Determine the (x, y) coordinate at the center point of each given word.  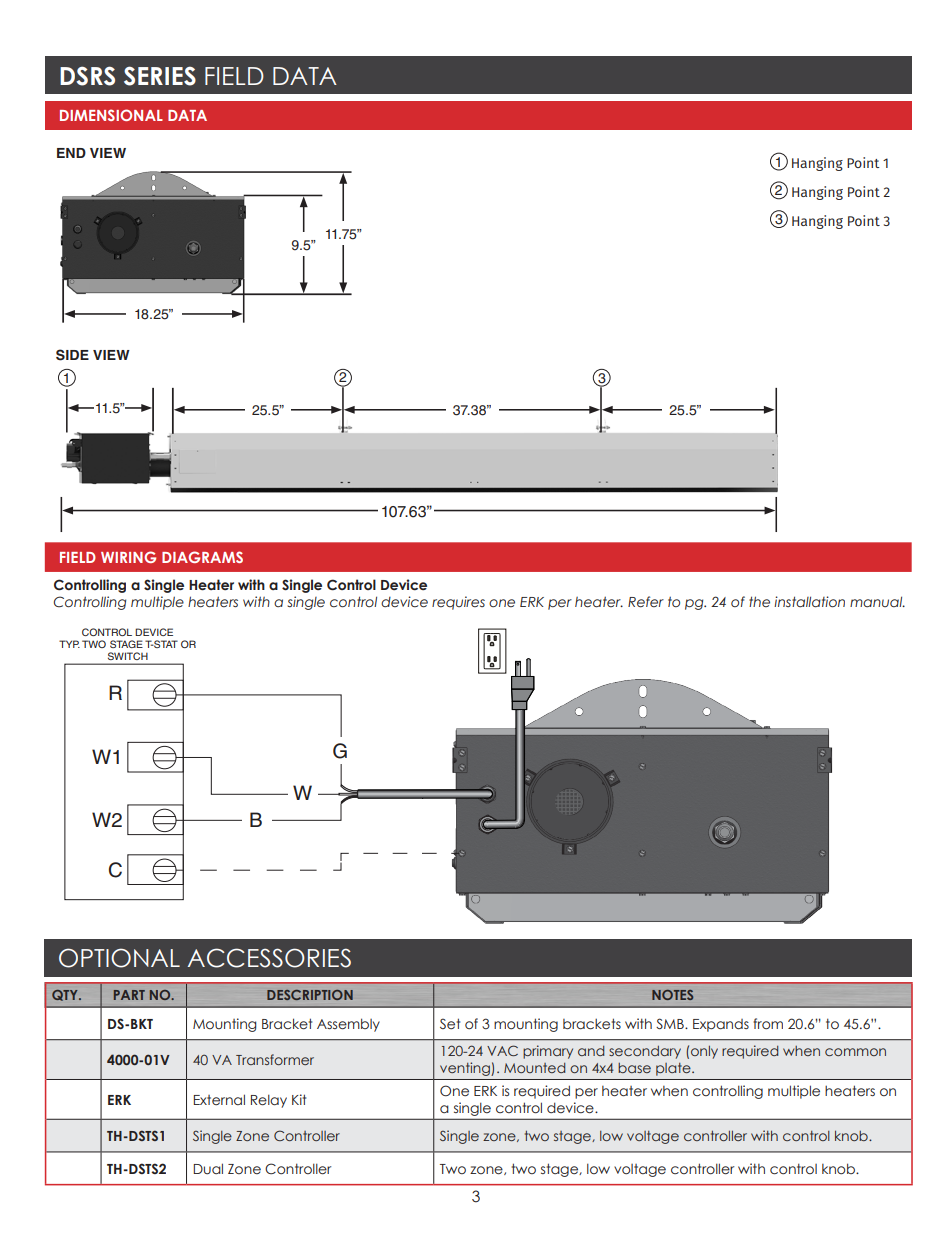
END (71, 153)
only (704, 1052)
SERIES (160, 76)
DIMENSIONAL (111, 115)
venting (466, 1069)
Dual (208, 1169)
